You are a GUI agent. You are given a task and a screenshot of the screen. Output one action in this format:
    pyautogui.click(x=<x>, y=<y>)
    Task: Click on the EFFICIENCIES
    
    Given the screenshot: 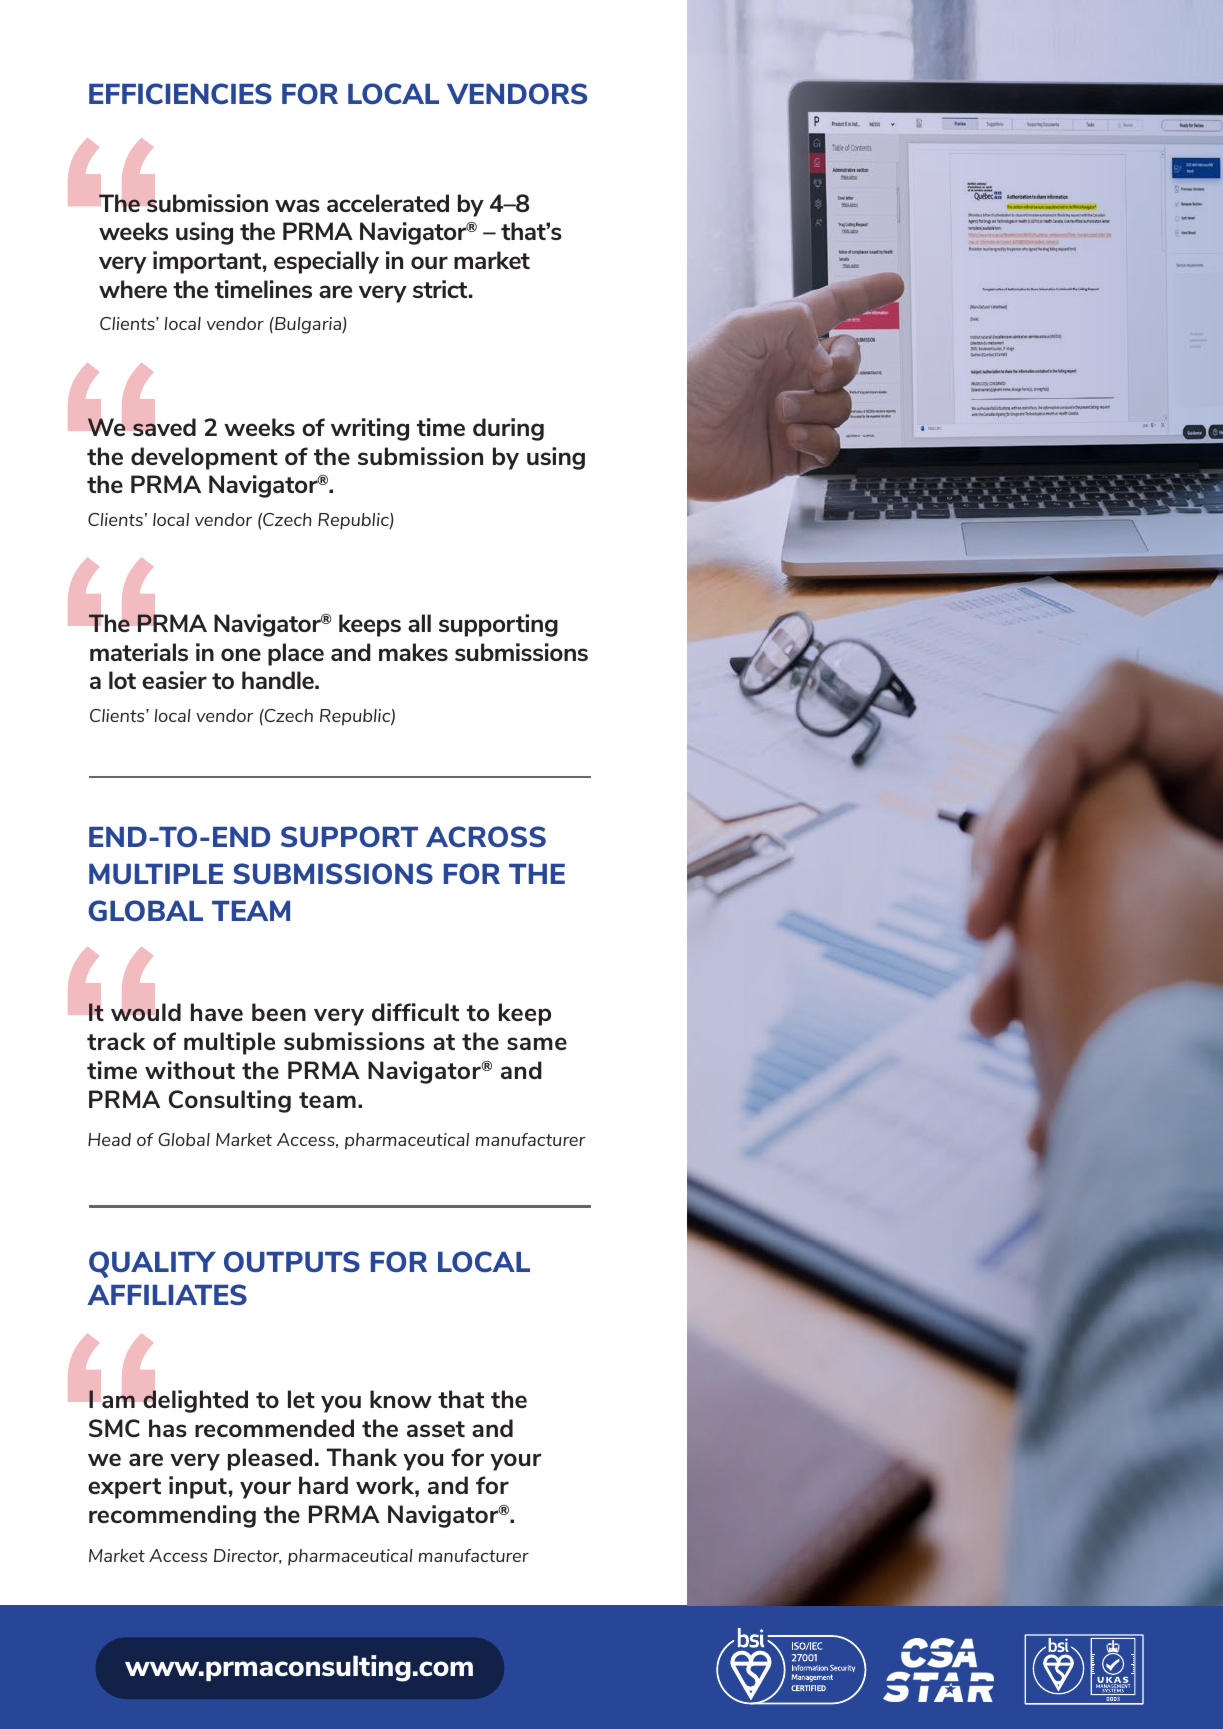 What is the action you would take?
    pyautogui.click(x=180, y=93)
